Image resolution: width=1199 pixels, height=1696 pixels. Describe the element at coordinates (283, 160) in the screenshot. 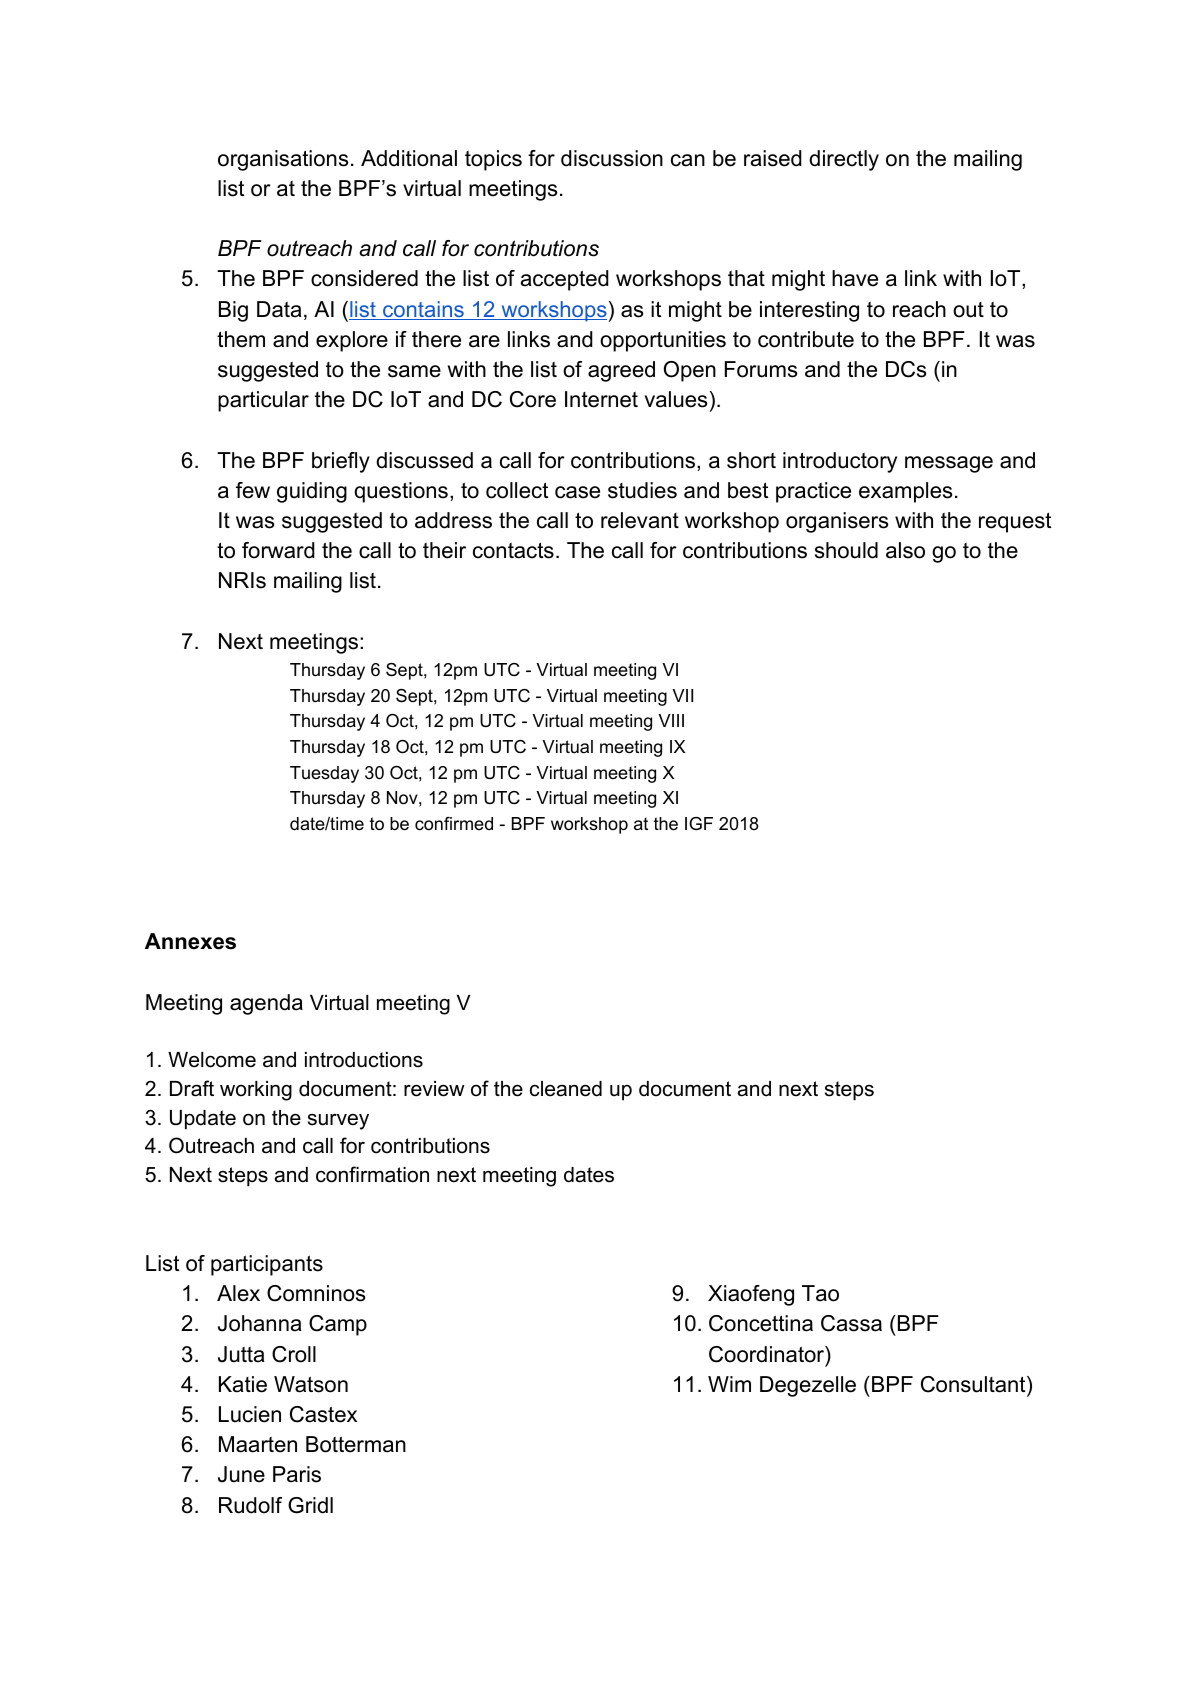

I see `organisations` at that location.
